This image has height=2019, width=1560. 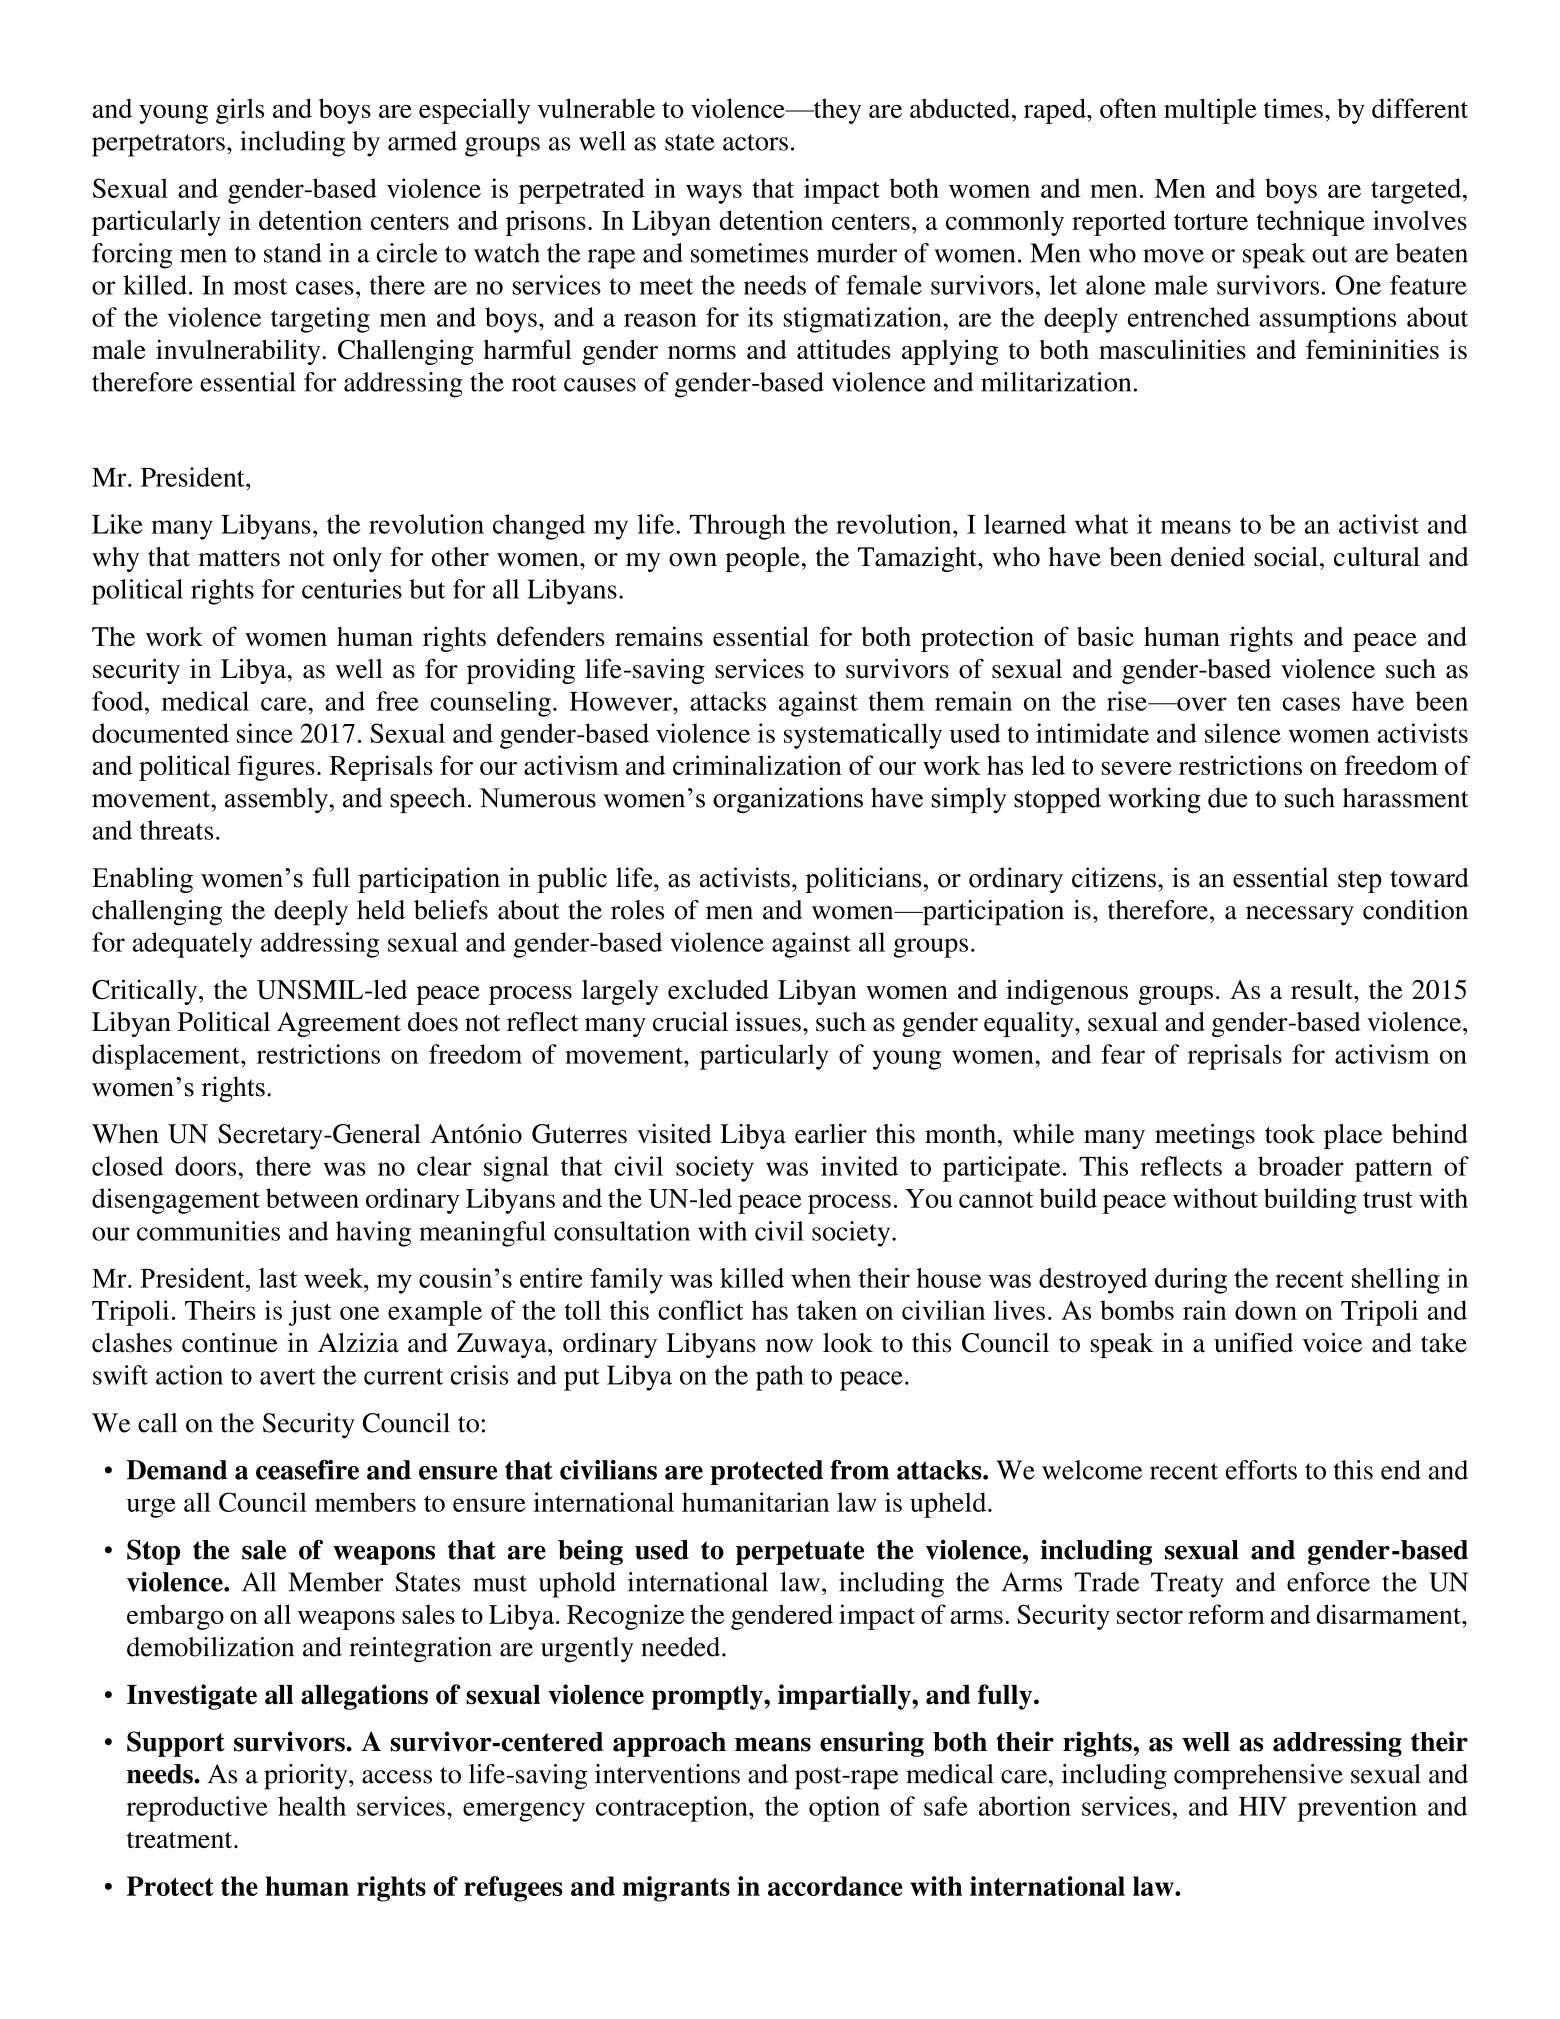 What do you see at coordinates (339, 1024) in the image?
I see `Agreement` at bounding box center [339, 1024].
